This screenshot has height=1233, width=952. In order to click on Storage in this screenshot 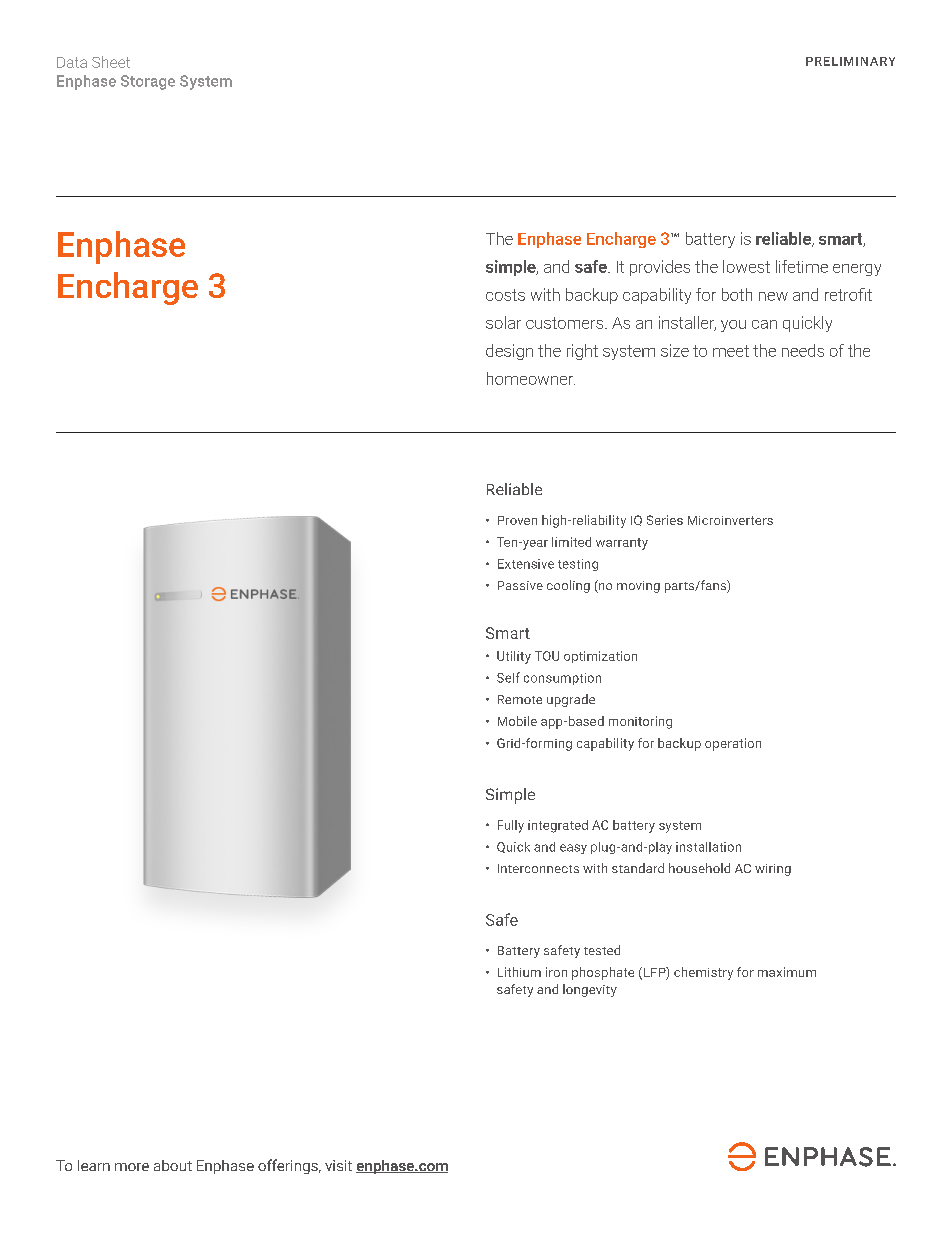, I will do `click(148, 82)`.
